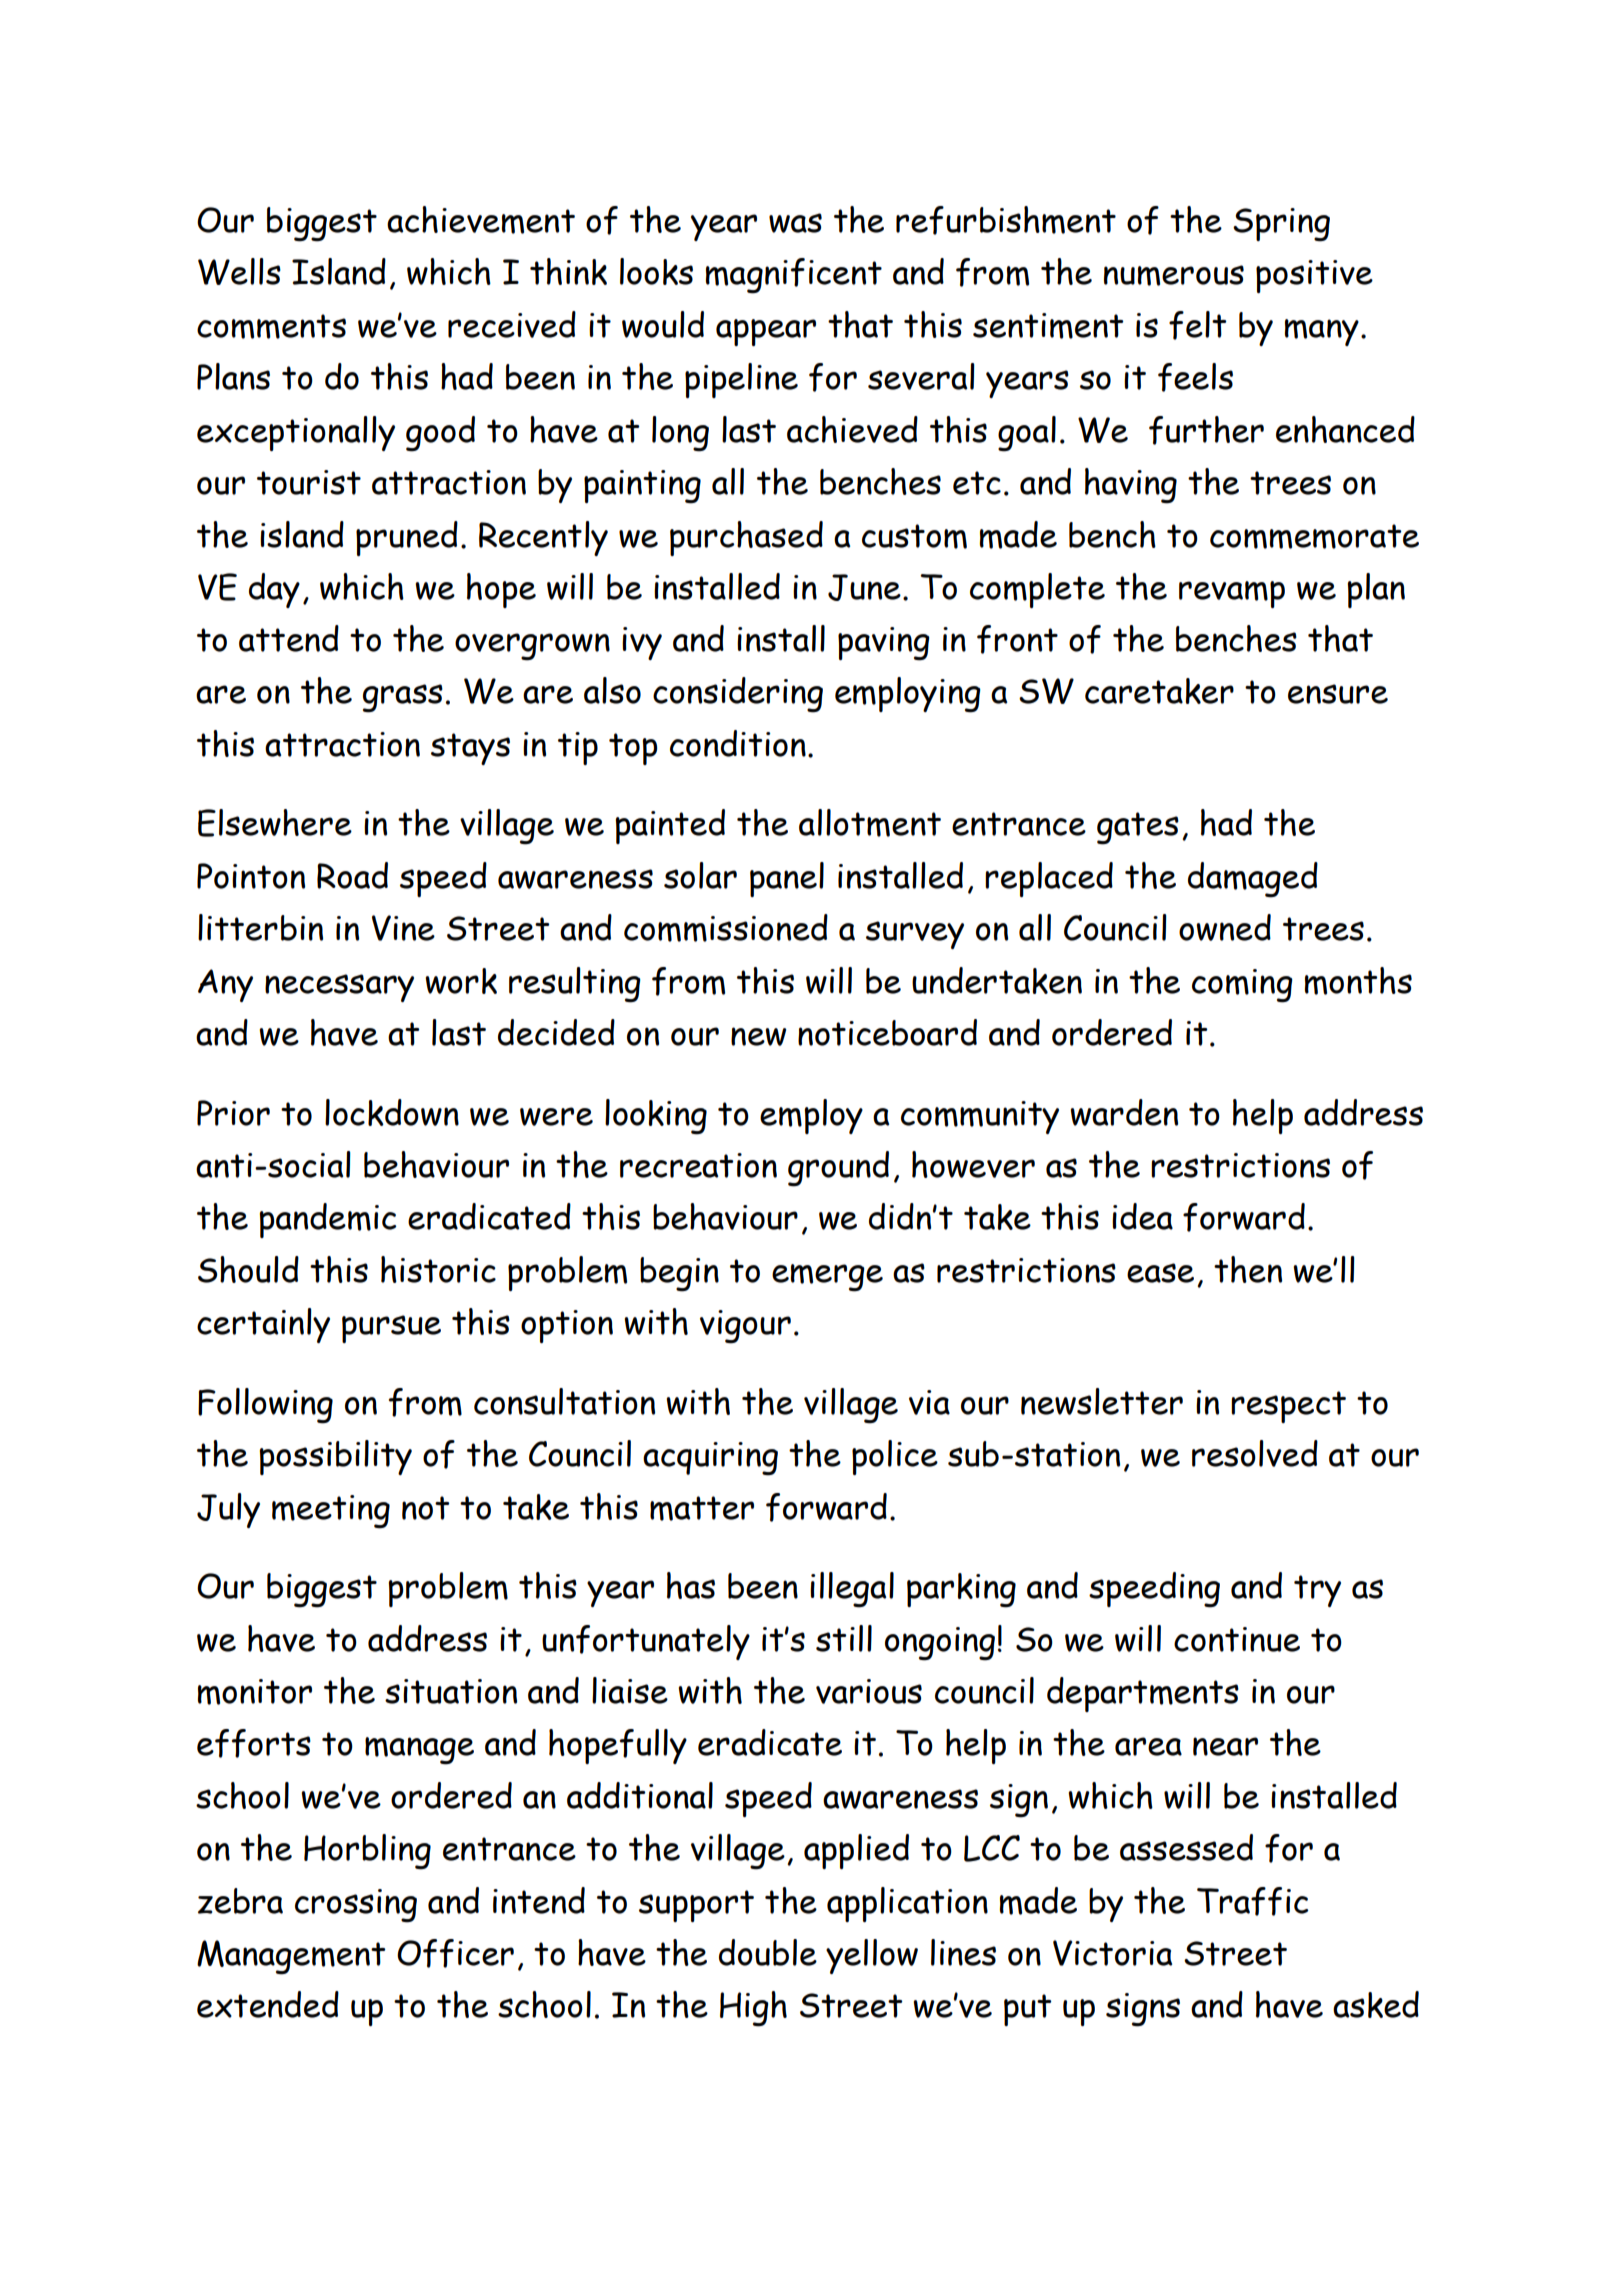 The width and height of the page is (1621, 2293). What do you see at coordinates (271, 326) in the page?
I see `comments` at bounding box center [271, 326].
